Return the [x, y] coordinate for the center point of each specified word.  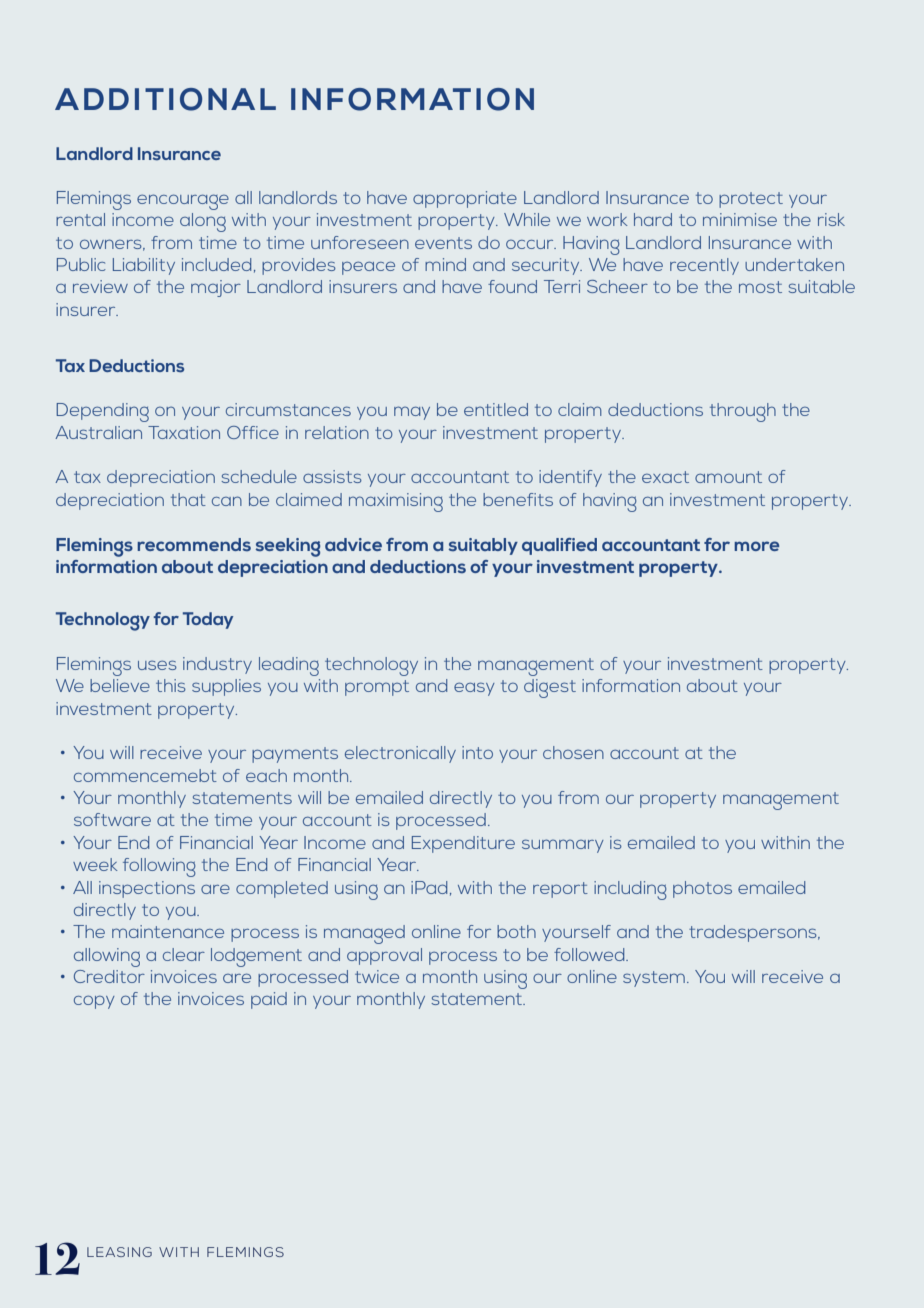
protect [751, 200]
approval [384, 956]
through [743, 412]
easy [474, 689]
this [171, 685]
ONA [217, 99]
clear [184, 954]
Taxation [184, 432]
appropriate [465, 199]
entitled [496, 409]
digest [550, 688]
